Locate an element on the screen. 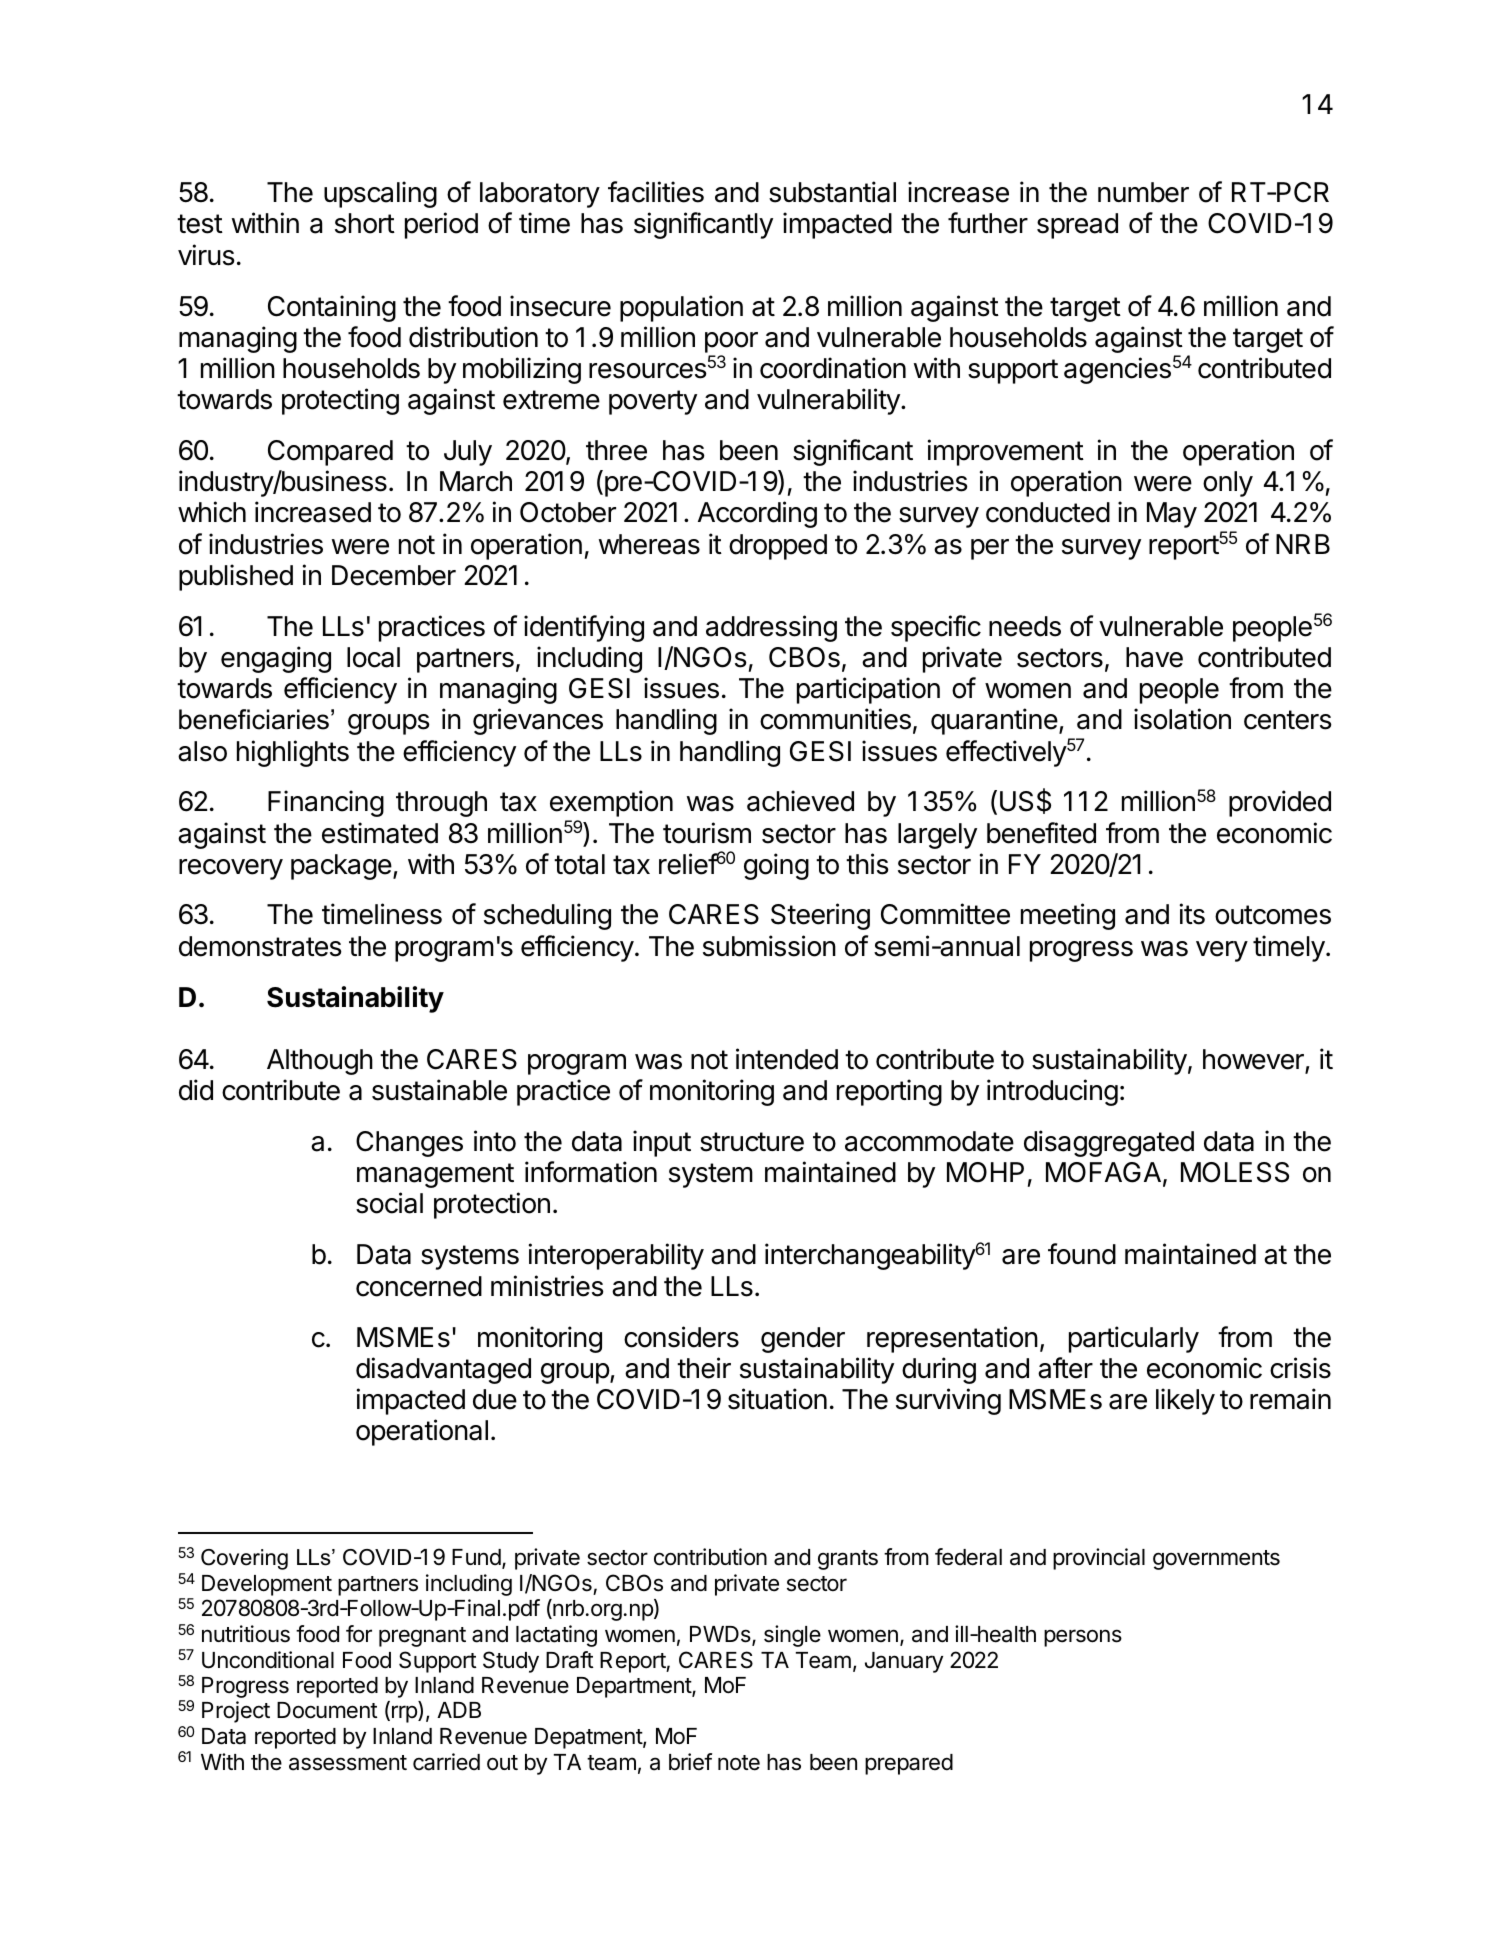 The height and width of the screenshot is (1952, 1509). submission is located at coordinates (769, 946).
